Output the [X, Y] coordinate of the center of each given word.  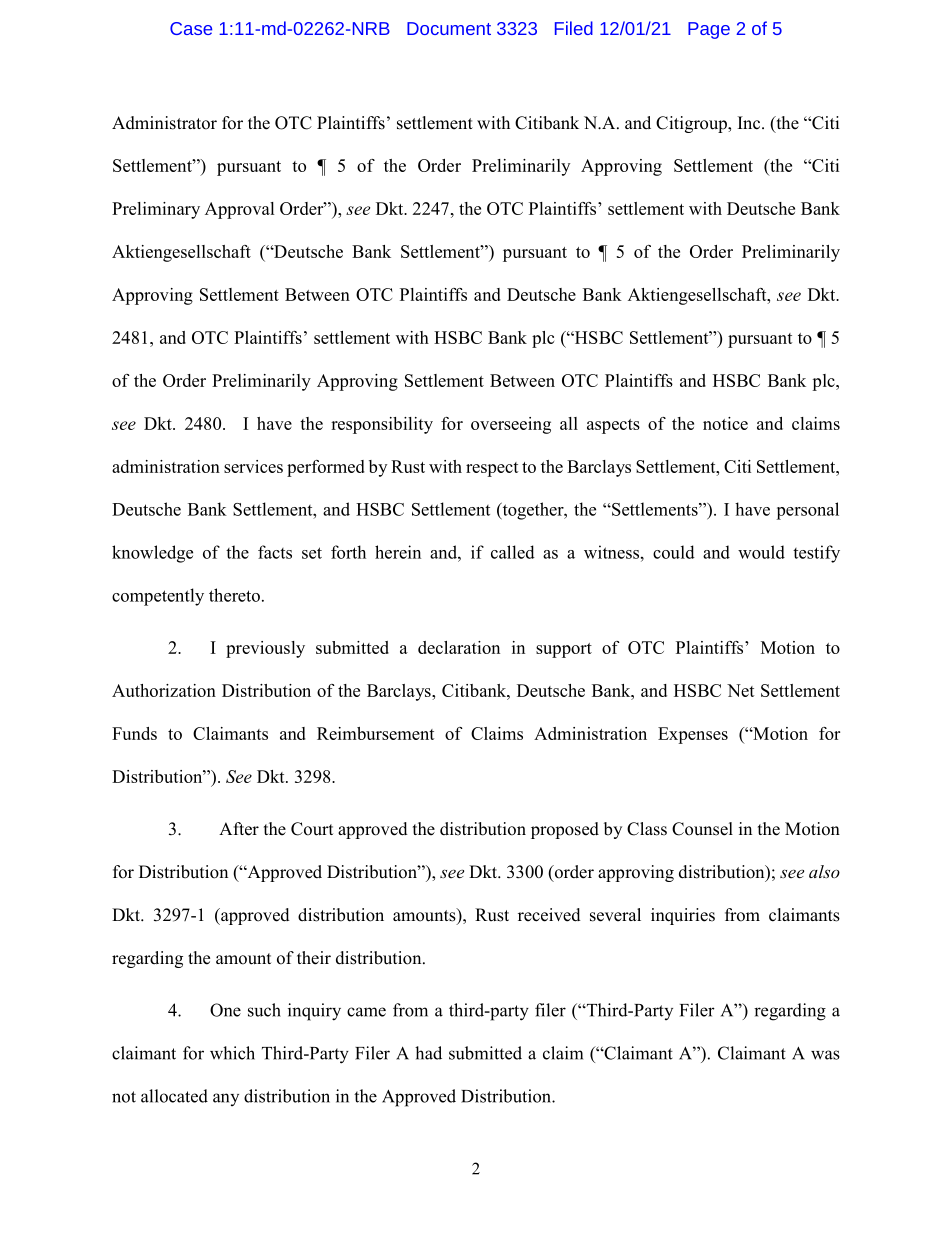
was [825, 1055]
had [428, 1053]
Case [191, 28]
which [232, 1053]
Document [449, 28]
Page [709, 30]
